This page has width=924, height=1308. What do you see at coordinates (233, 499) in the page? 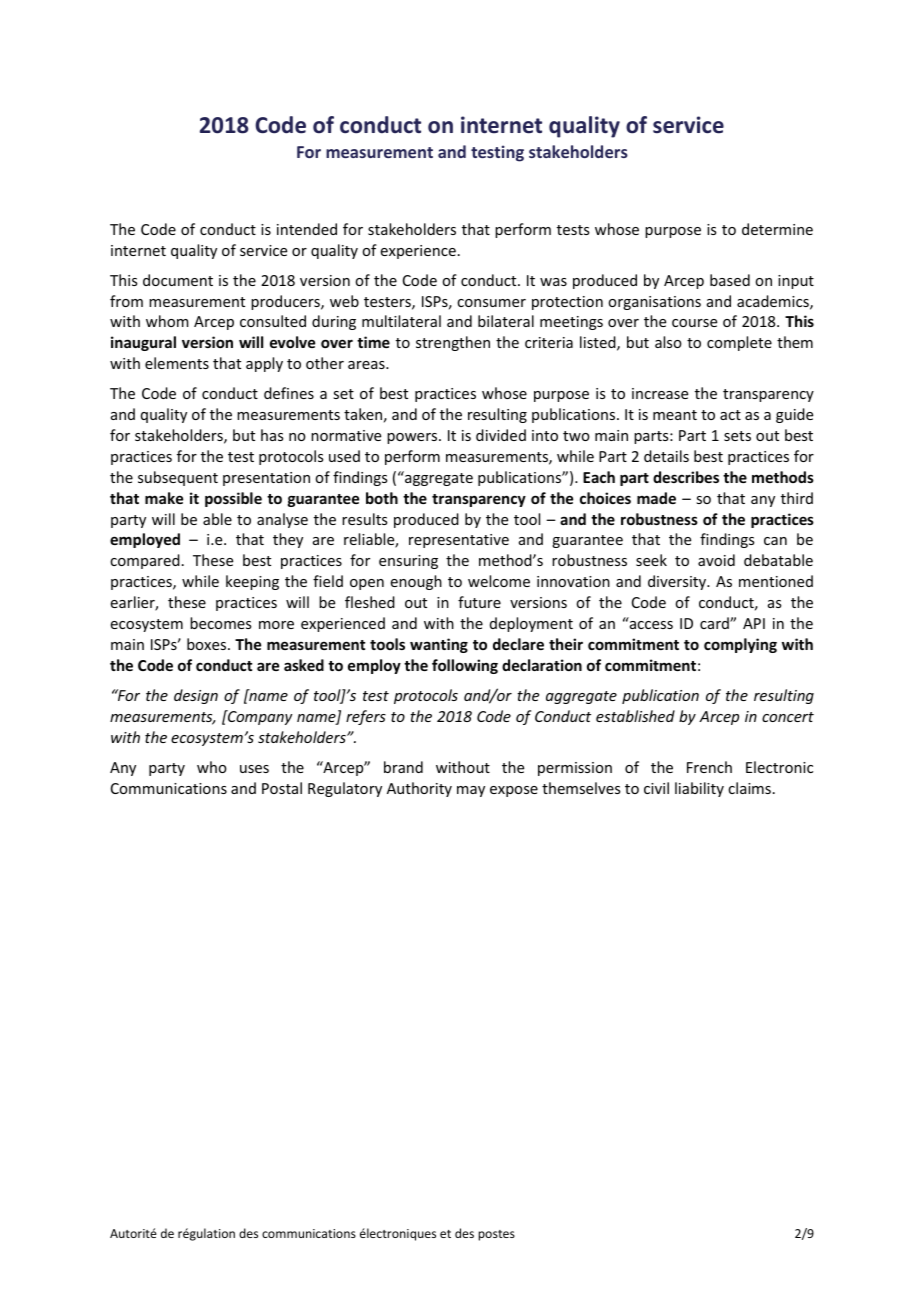
I see `possible` at bounding box center [233, 499].
